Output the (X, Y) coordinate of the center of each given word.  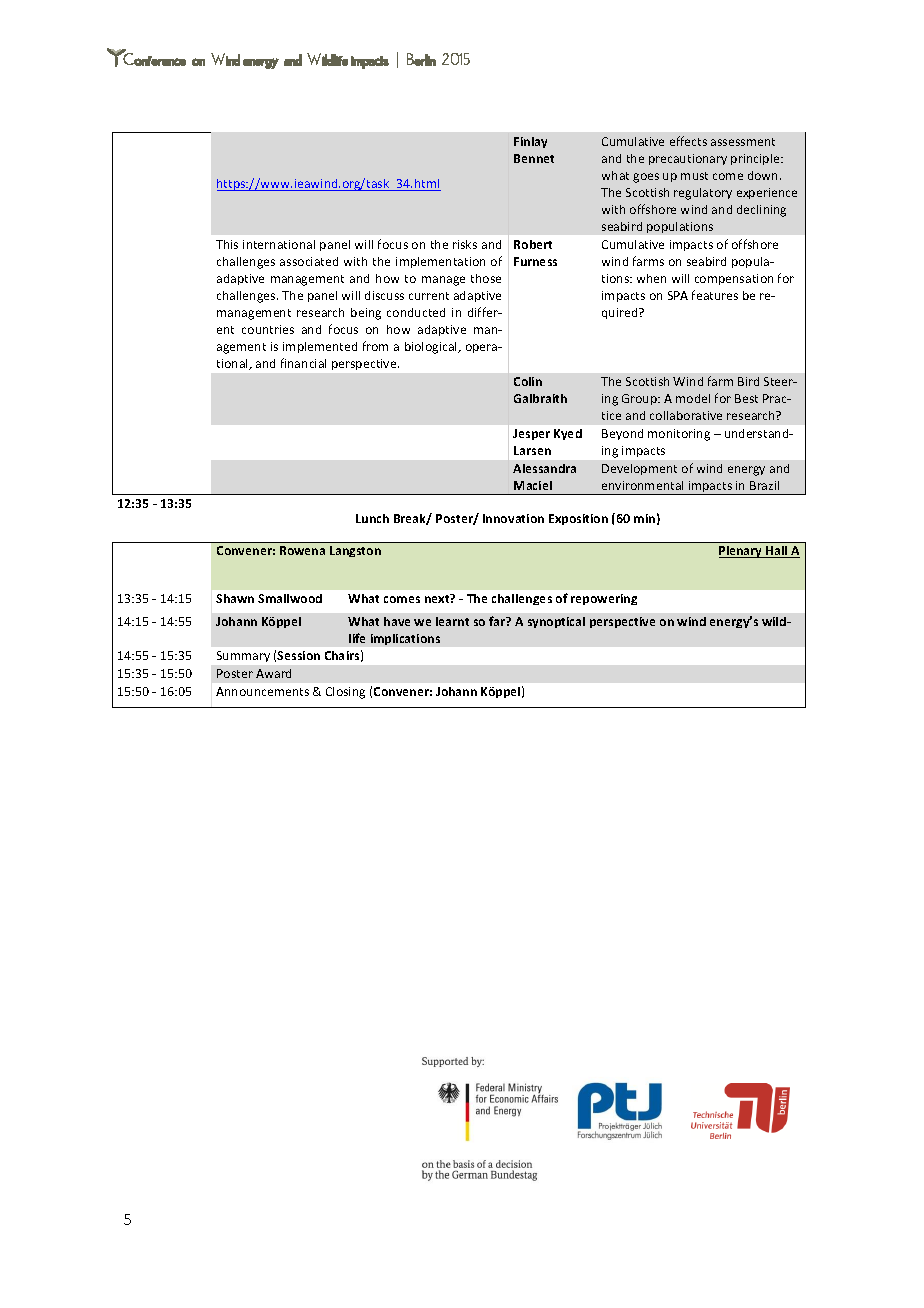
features (715, 295)
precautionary (688, 159)
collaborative (686, 415)
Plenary (742, 552)
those (486, 278)
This (227, 244)
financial (303, 363)
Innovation (513, 518)
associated (309, 261)
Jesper (531, 434)
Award (273, 673)
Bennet (534, 158)
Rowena (302, 550)
